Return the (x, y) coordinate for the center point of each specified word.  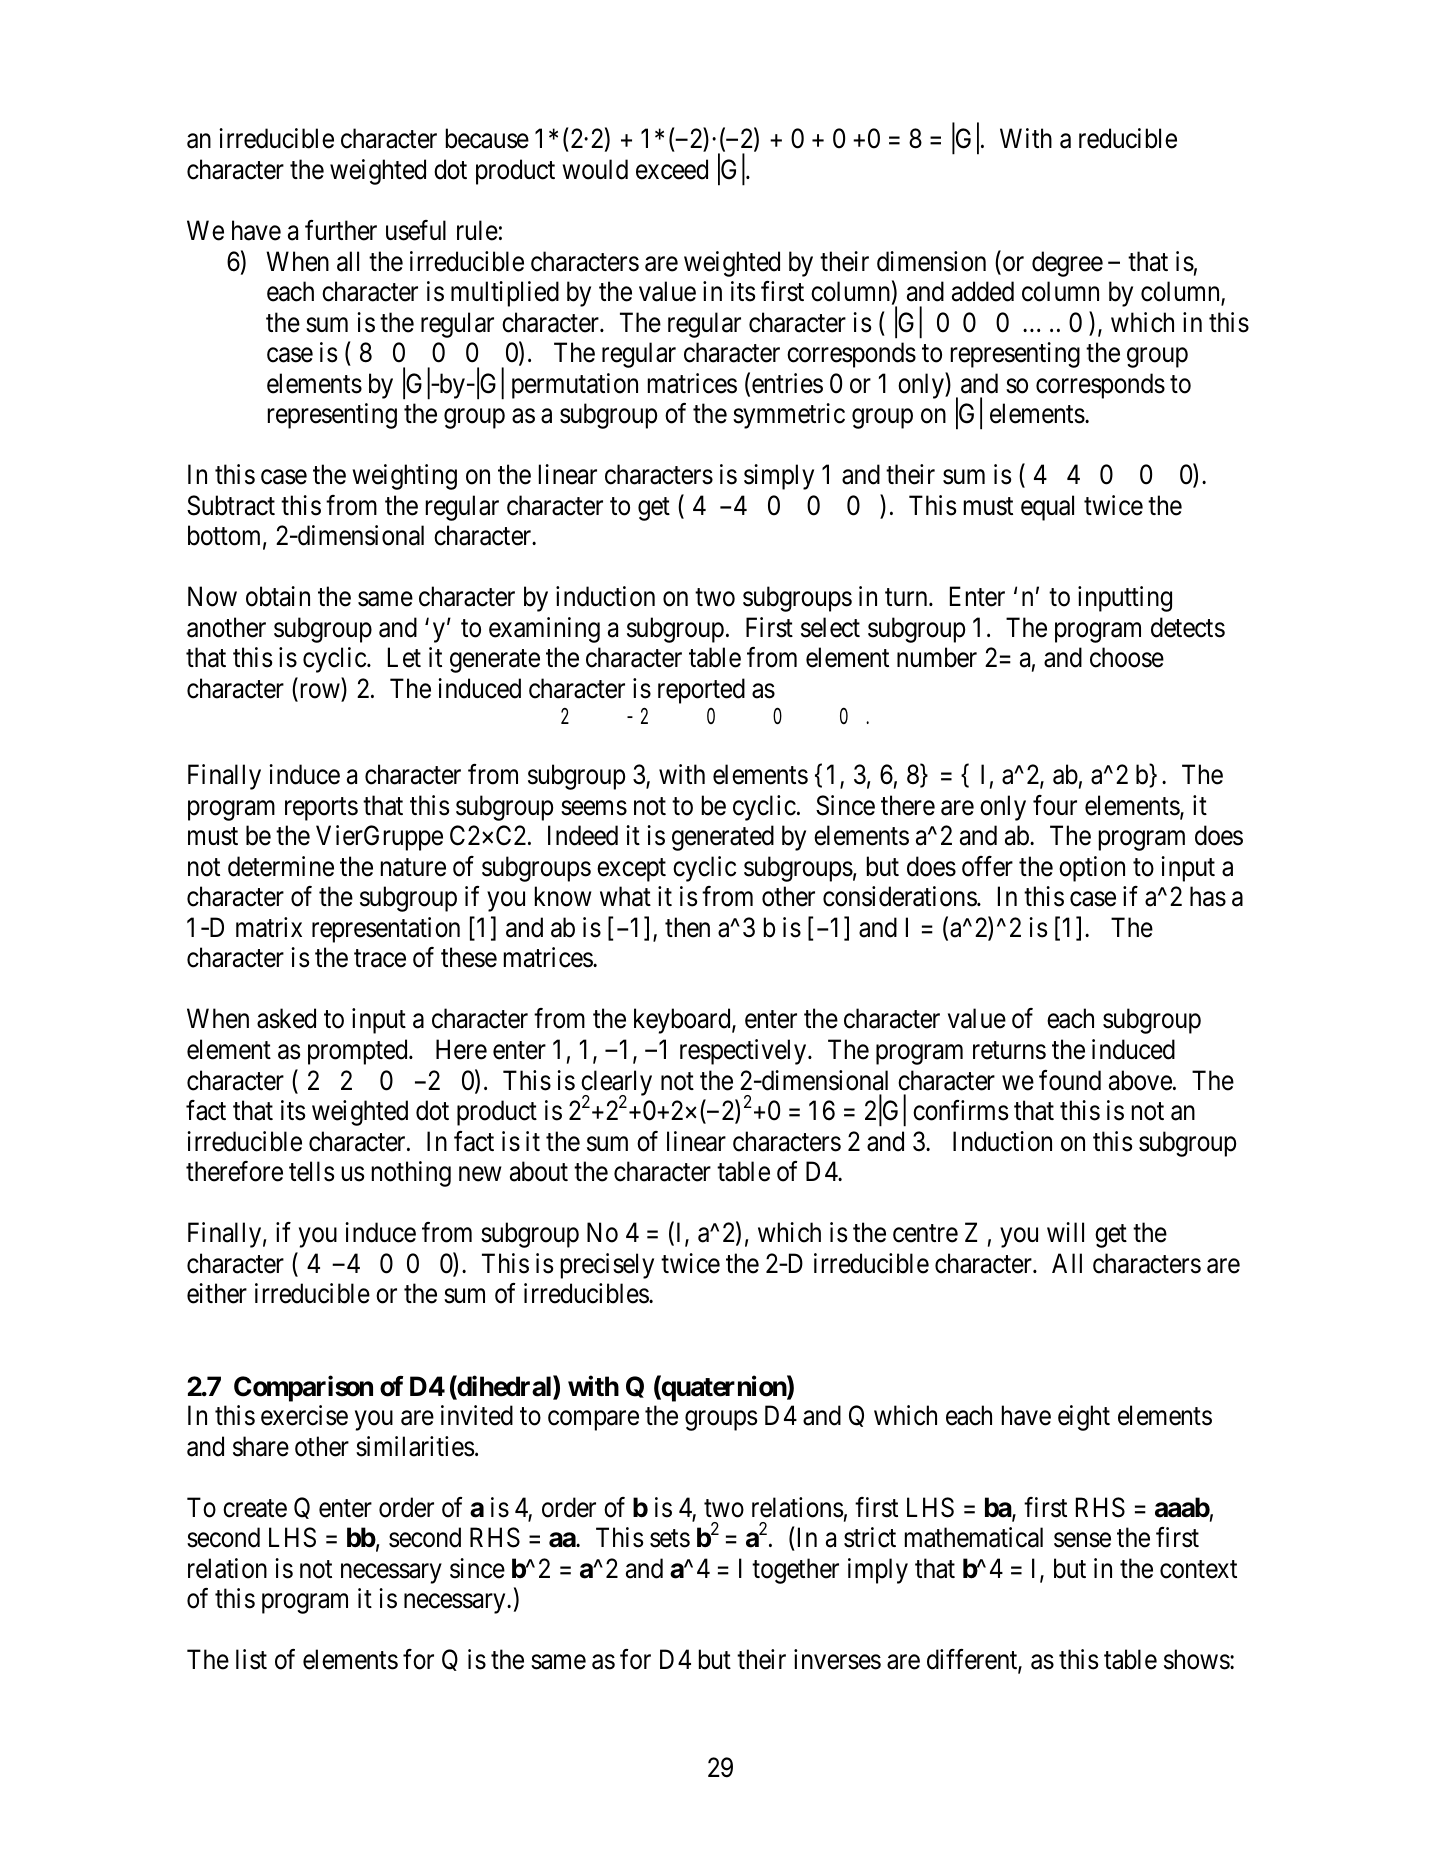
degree (1067, 264)
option (1092, 869)
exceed (672, 169)
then (687, 927)
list (251, 1659)
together (795, 1571)
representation (386, 930)
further (341, 230)
